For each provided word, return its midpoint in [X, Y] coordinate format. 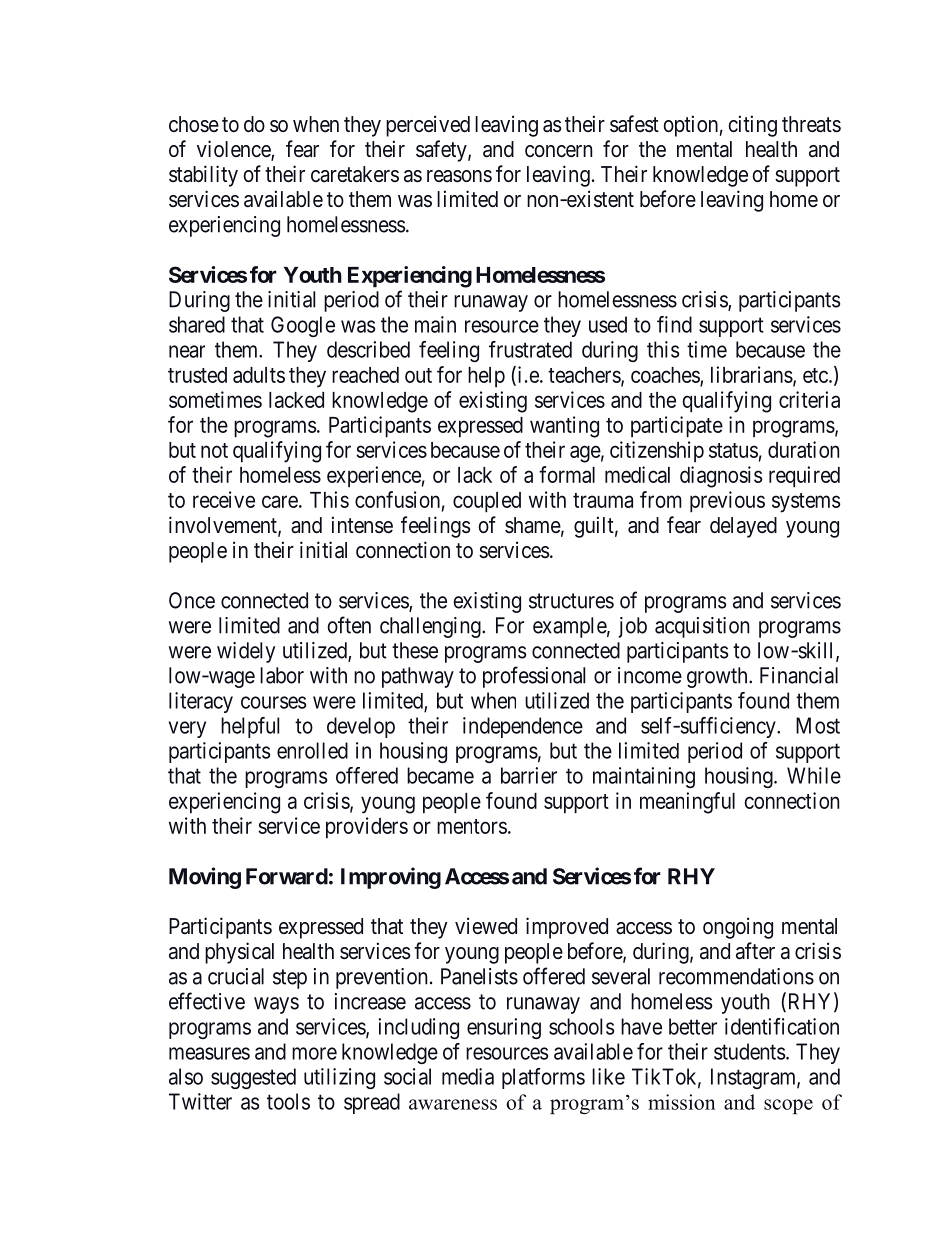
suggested [253, 1078]
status [733, 450]
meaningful [687, 803]
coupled [487, 502]
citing [752, 126]
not [214, 450]
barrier [529, 775]
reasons [459, 176]
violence [234, 150]
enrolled [312, 750]
